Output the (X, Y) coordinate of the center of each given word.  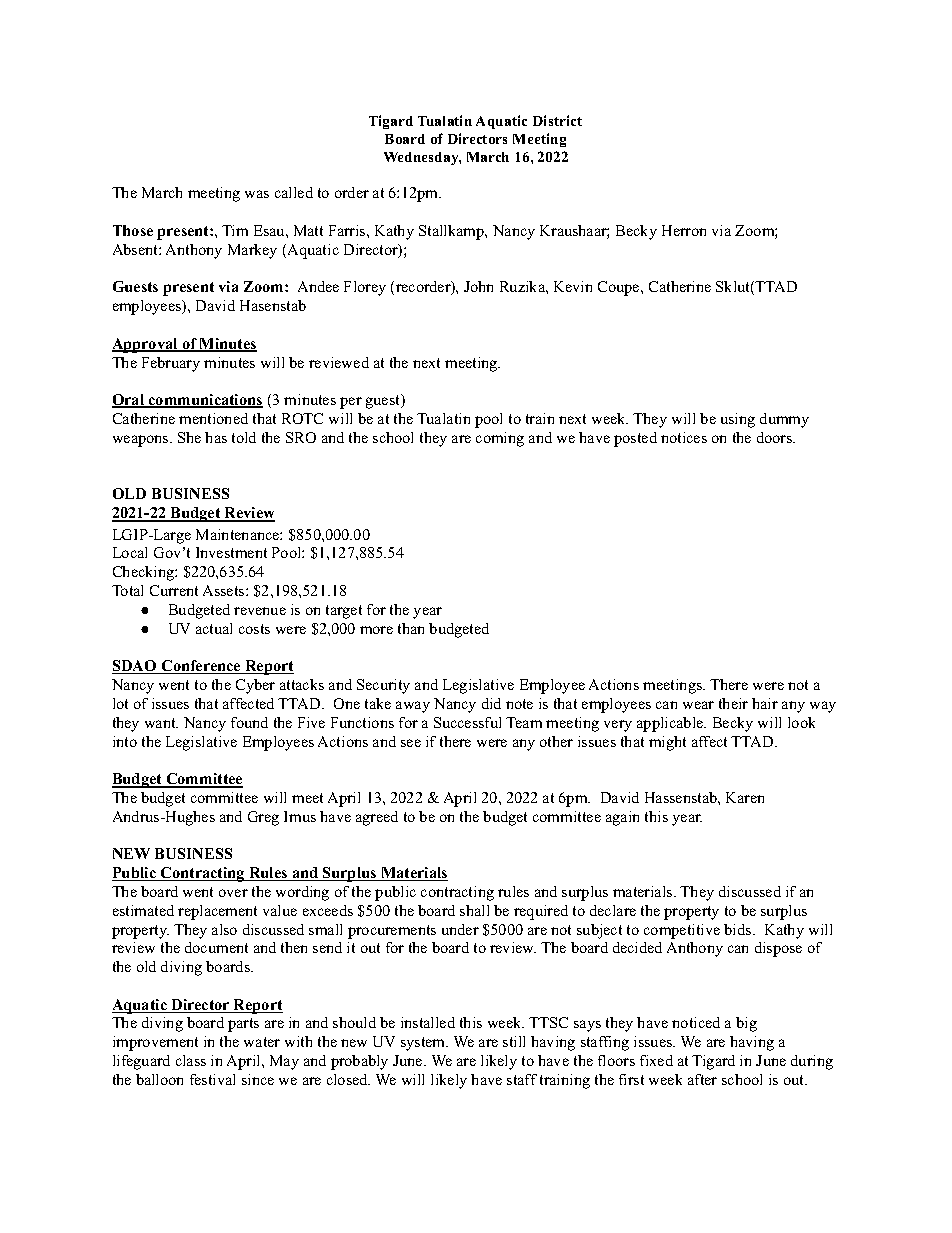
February (171, 364)
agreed (377, 818)
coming (500, 439)
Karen (745, 797)
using (738, 420)
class (191, 1060)
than (411, 628)
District (557, 120)
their (733, 703)
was (257, 194)
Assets (225, 590)
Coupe (620, 288)
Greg (263, 818)
